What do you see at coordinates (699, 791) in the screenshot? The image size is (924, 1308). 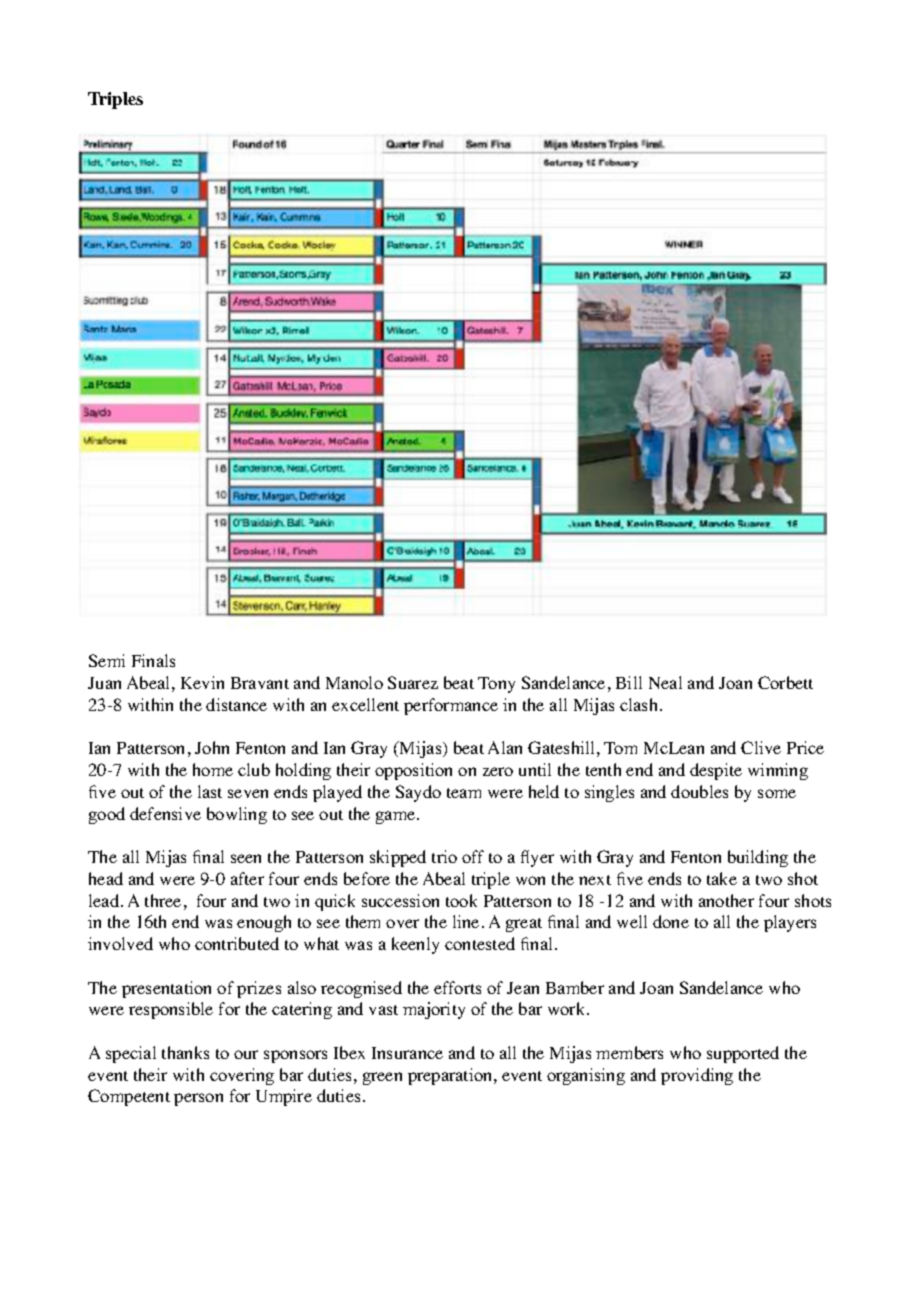 I see `doubles` at bounding box center [699, 791].
